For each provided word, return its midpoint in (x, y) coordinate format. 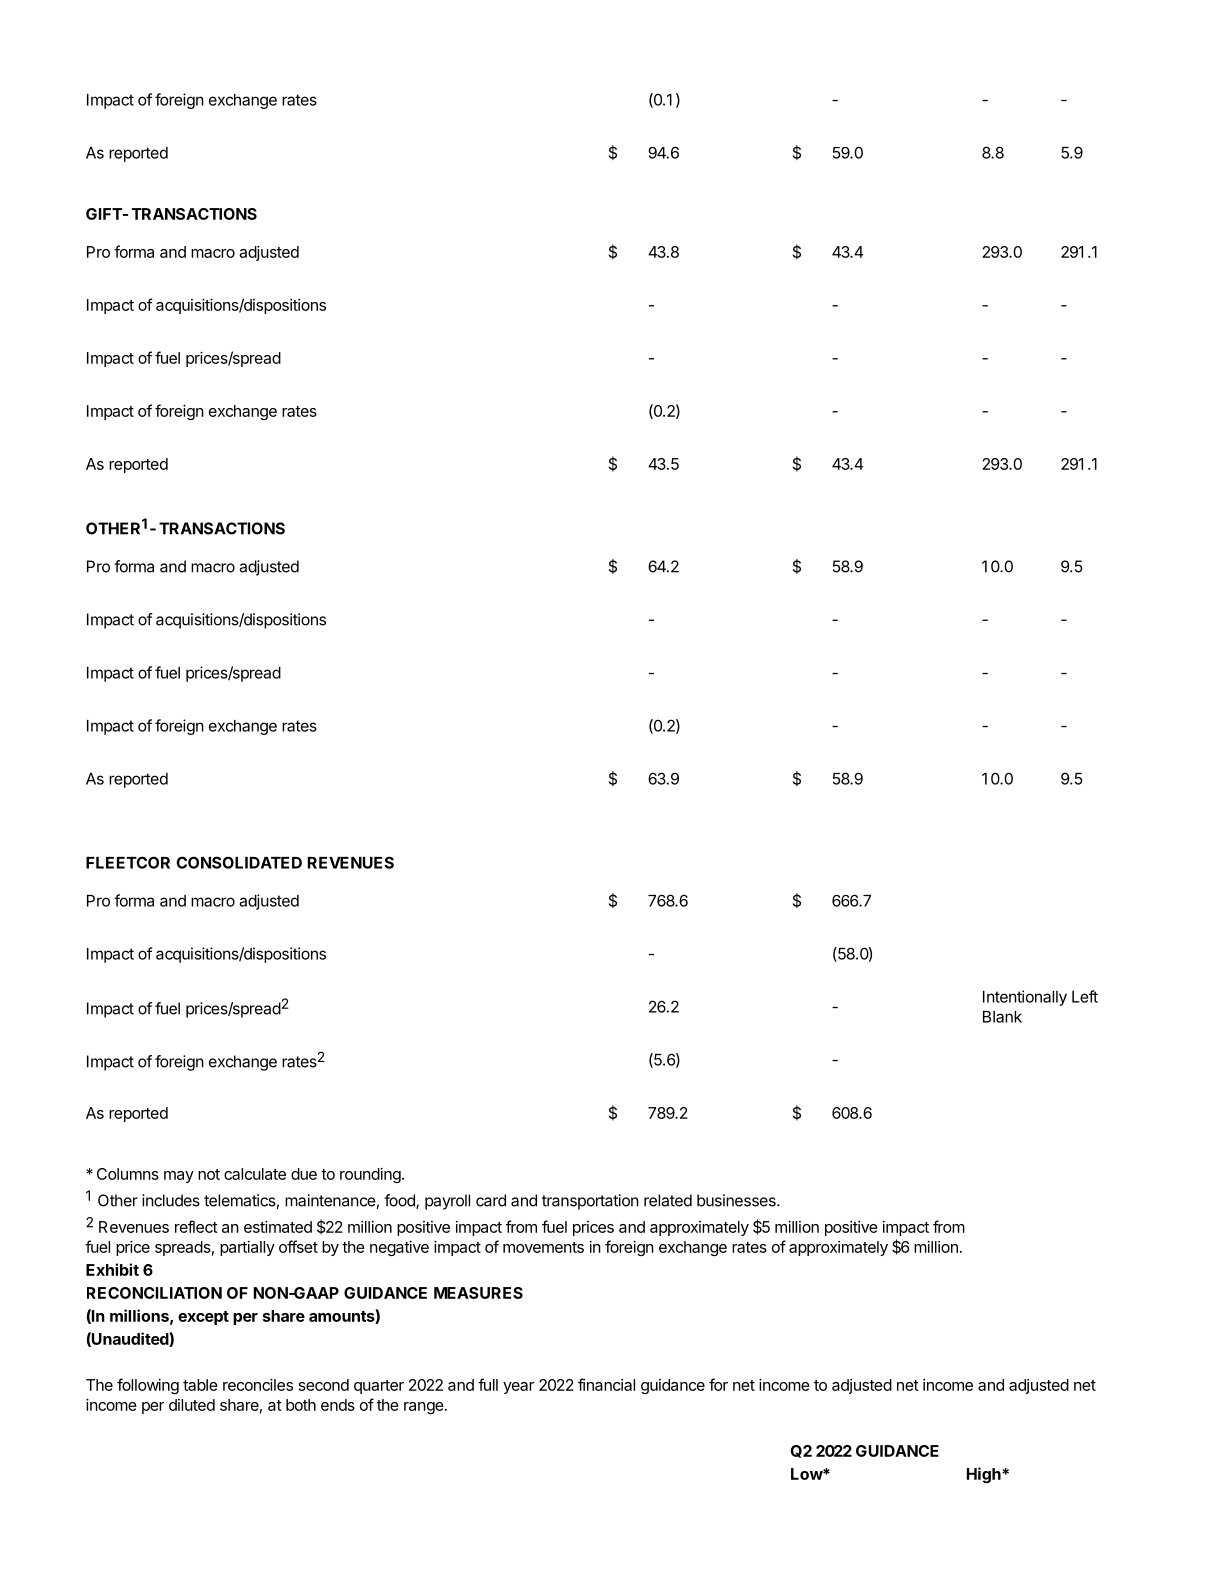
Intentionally (1025, 998)
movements (543, 1247)
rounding (370, 1175)
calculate (255, 1174)
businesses (737, 1200)
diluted (192, 1405)
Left (1085, 996)
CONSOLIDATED (239, 862)
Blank (1002, 1017)
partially (247, 1248)
